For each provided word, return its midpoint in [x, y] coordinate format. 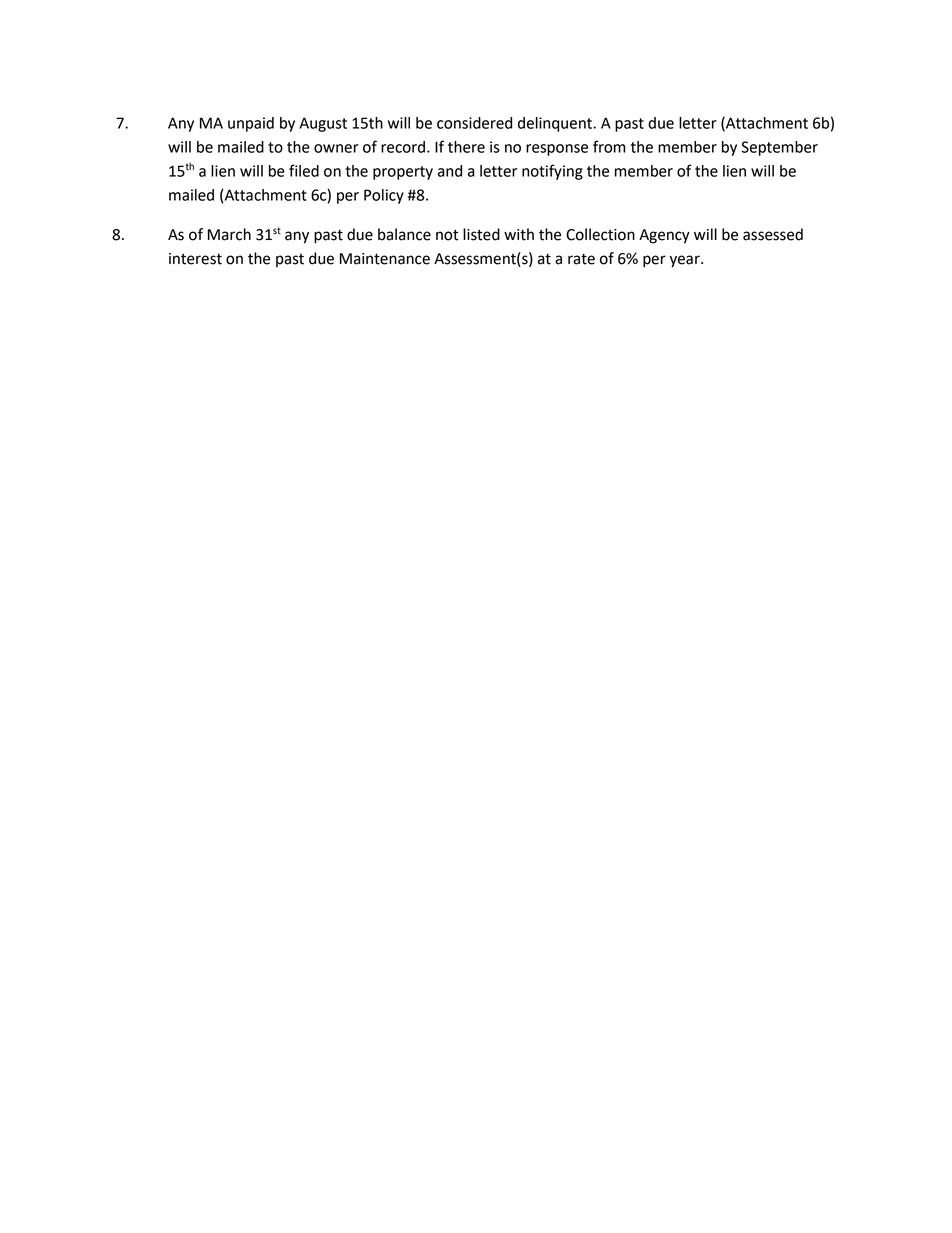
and [450, 171]
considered [474, 123]
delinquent [556, 124]
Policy [384, 196]
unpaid [251, 124]
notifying [552, 172]
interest [195, 259]
